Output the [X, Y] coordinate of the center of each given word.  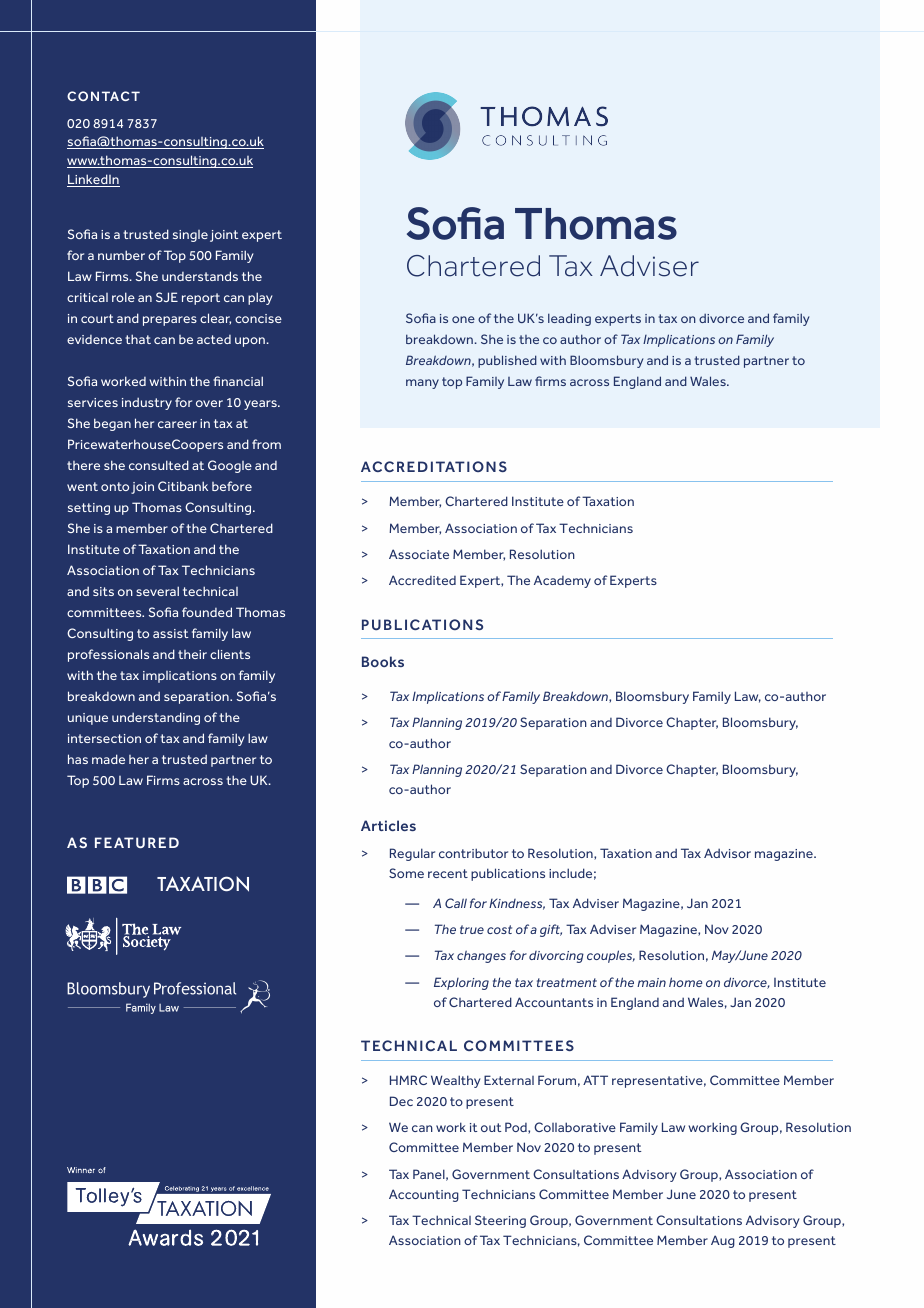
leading [569, 319]
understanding [156, 718]
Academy [562, 581]
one [463, 319]
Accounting [424, 1195]
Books [383, 661]
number [121, 255]
